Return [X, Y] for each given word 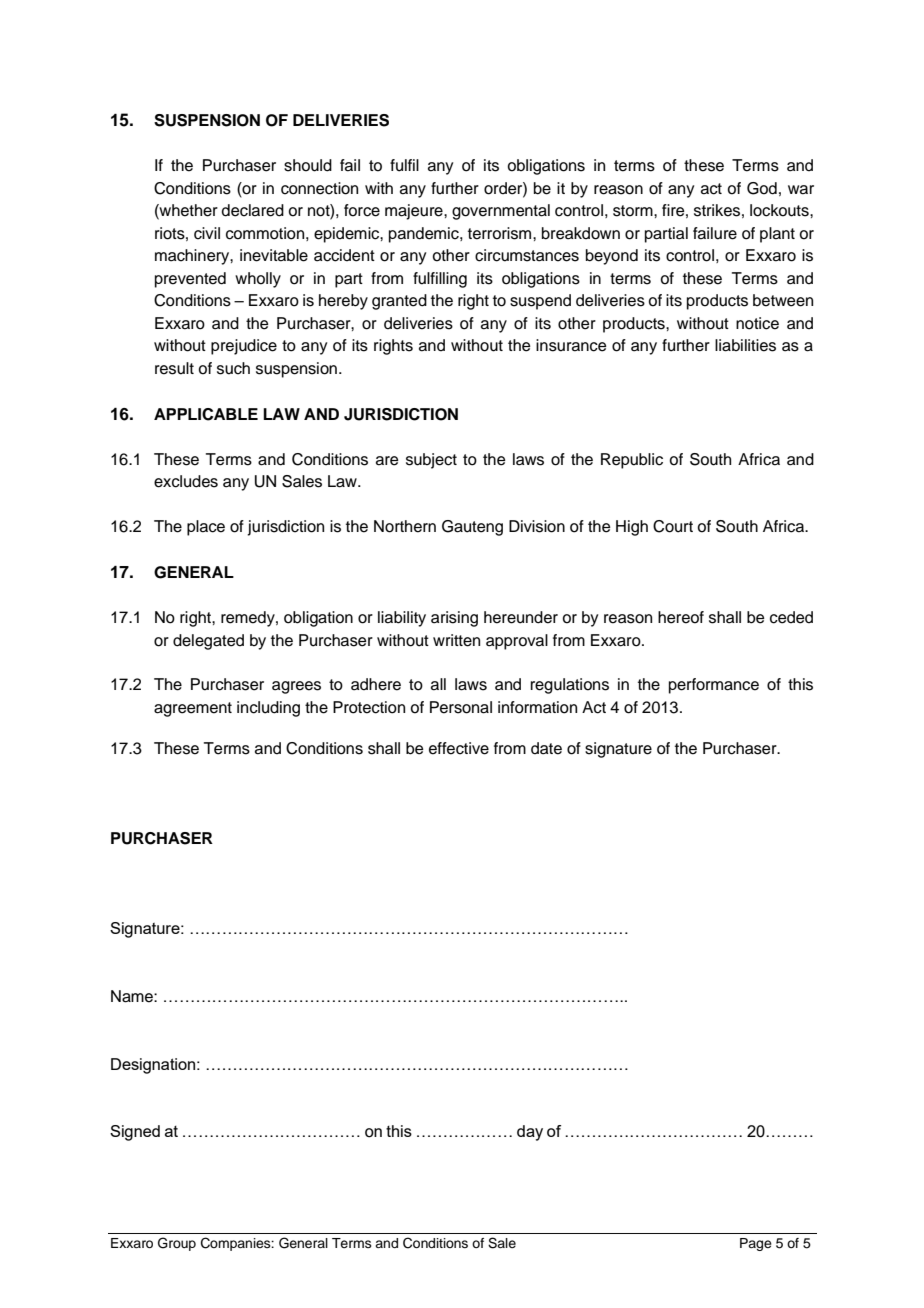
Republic [632, 461]
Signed [135, 1133]
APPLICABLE [206, 414]
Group [177, 1244]
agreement [193, 709]
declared [253, 210]
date [546, 748]
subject [431, 461]
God [762, 188]
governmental [501, 212]
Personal [461, 707]
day [530, 1133]
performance [714, 686]
